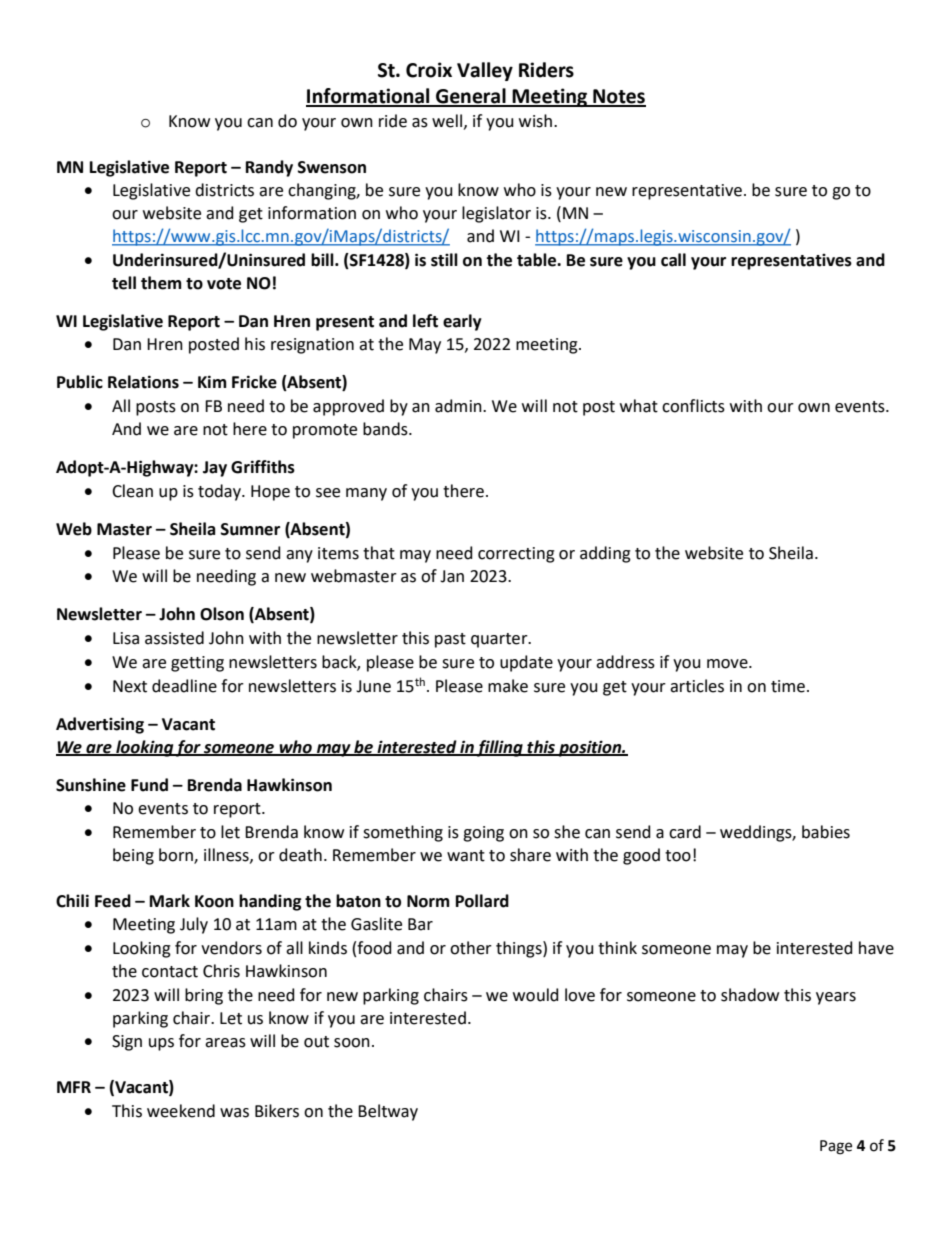  What do you see at coordinates (388, 1112) in the screenshot?
I see `Beltway` at bounding box center [388, 1112].
